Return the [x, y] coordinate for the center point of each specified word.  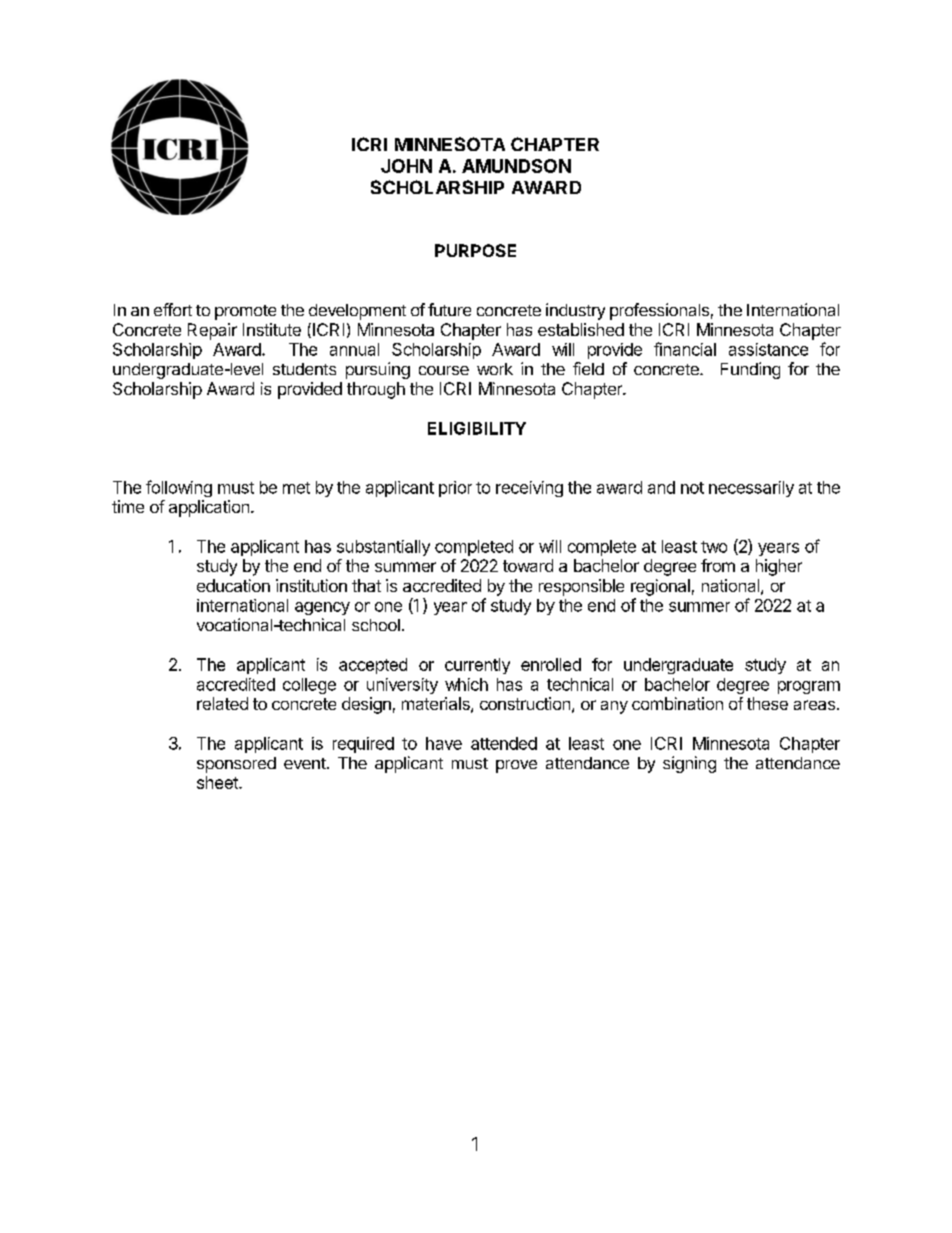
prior [455, 489]
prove [516, 766]
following [179, 488]
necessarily [751, 489]
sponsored [236, 765]
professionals [659, 311]
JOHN [406, 166]
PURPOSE [475, 250]
